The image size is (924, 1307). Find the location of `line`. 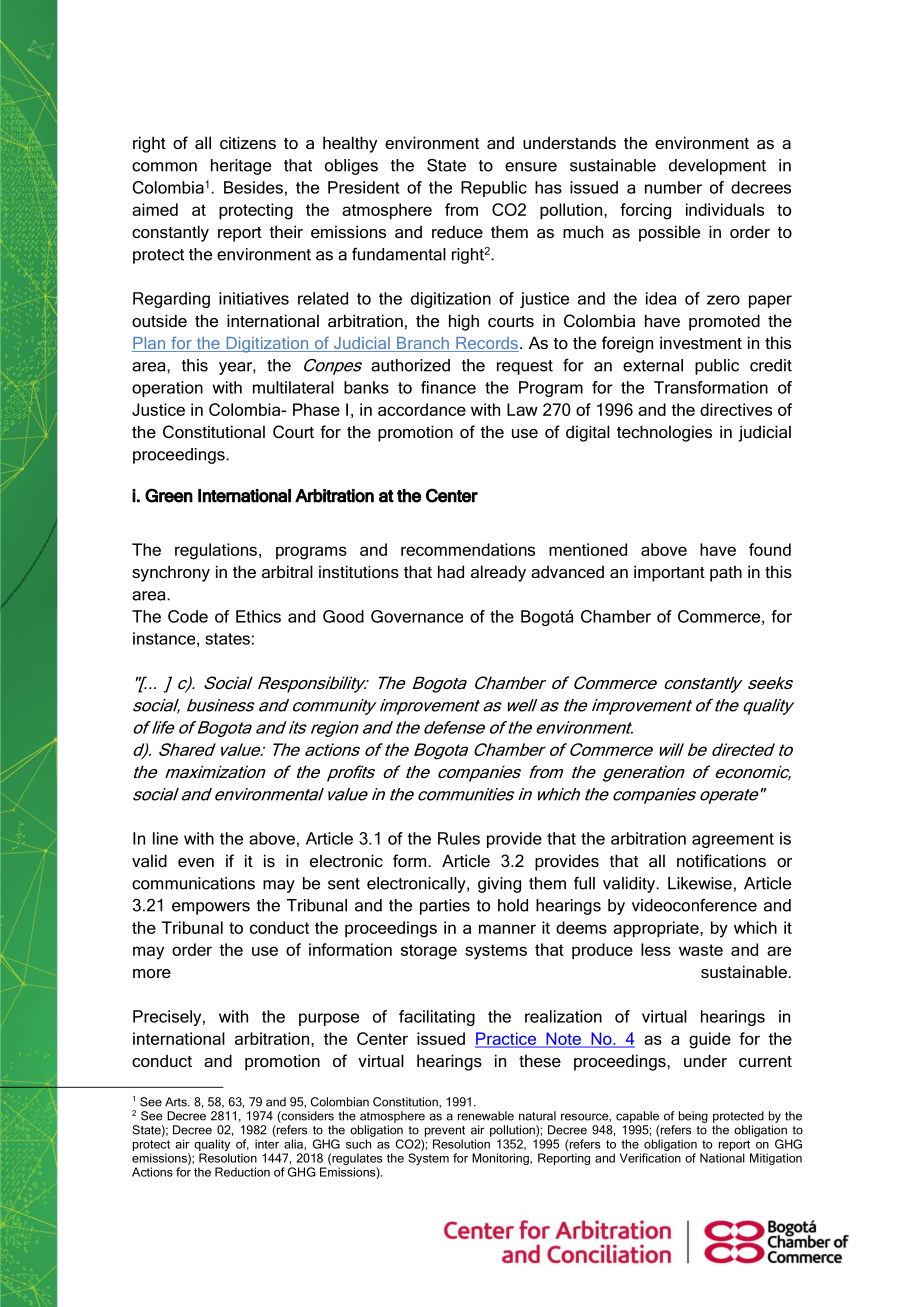

line is located at coordinates (165, 838).
